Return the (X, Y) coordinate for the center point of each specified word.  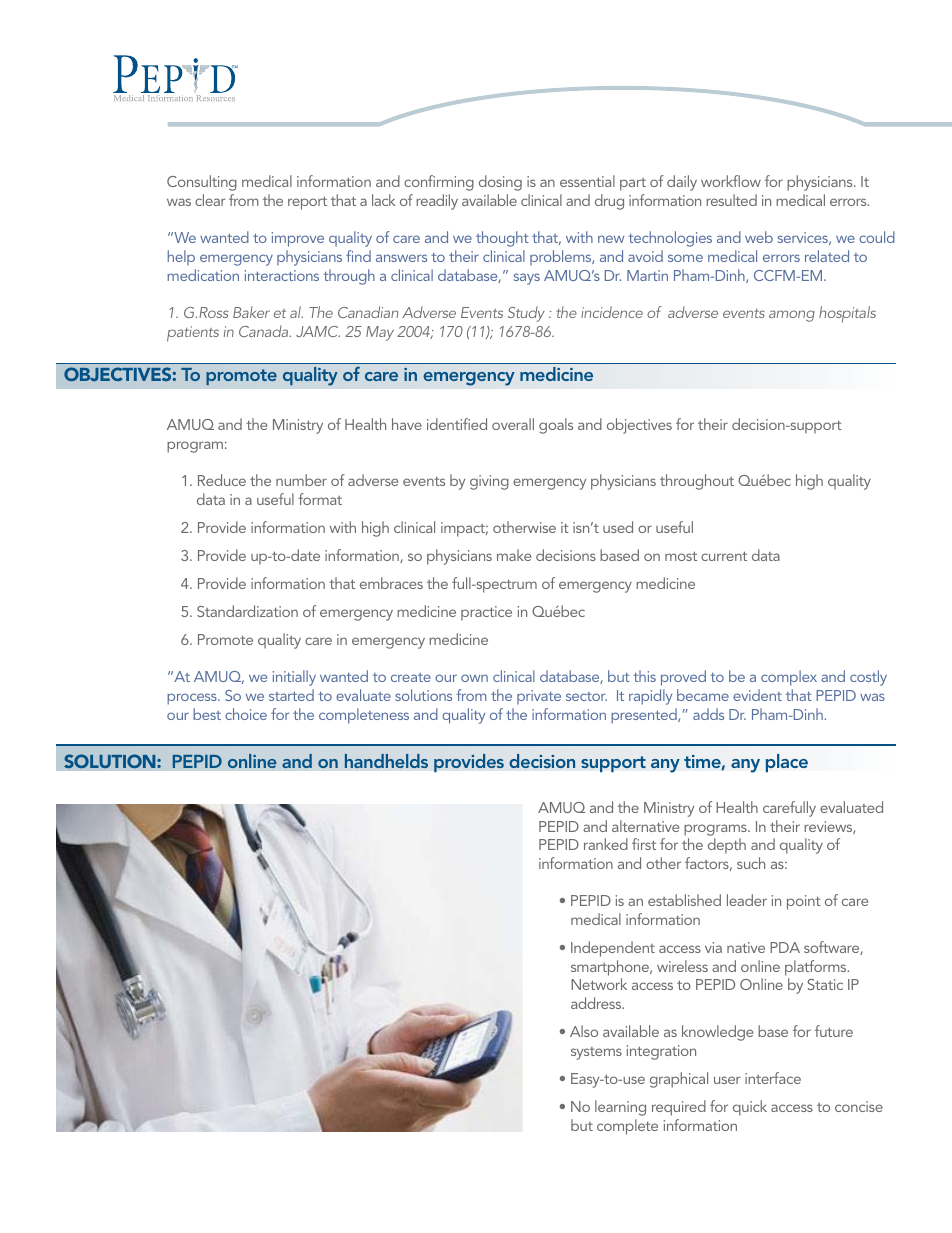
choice (246, 714)
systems (596, 1053)
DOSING (500, 183)
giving (489, 482)
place (787, 763)
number (301, 480)
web (759, 237)
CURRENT (724, 556)
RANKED (606, 844)
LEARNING (620, 1108)
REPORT (307, 203)
